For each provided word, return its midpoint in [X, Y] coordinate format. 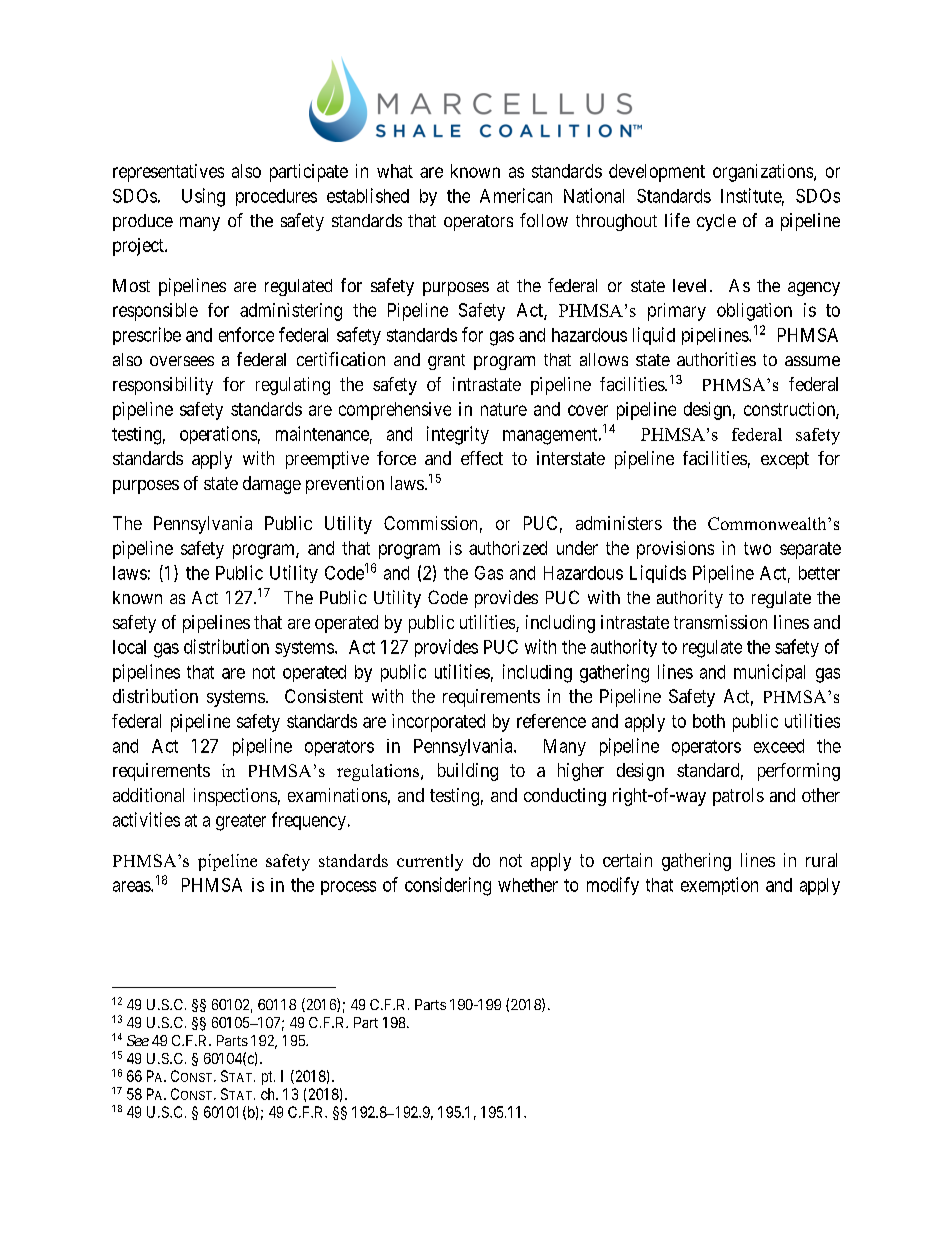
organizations [763, 173]
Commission [430, 523]
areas [132, 886]
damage [272, 485]
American [516, 195]
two [757, 548]
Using [203, 197]
